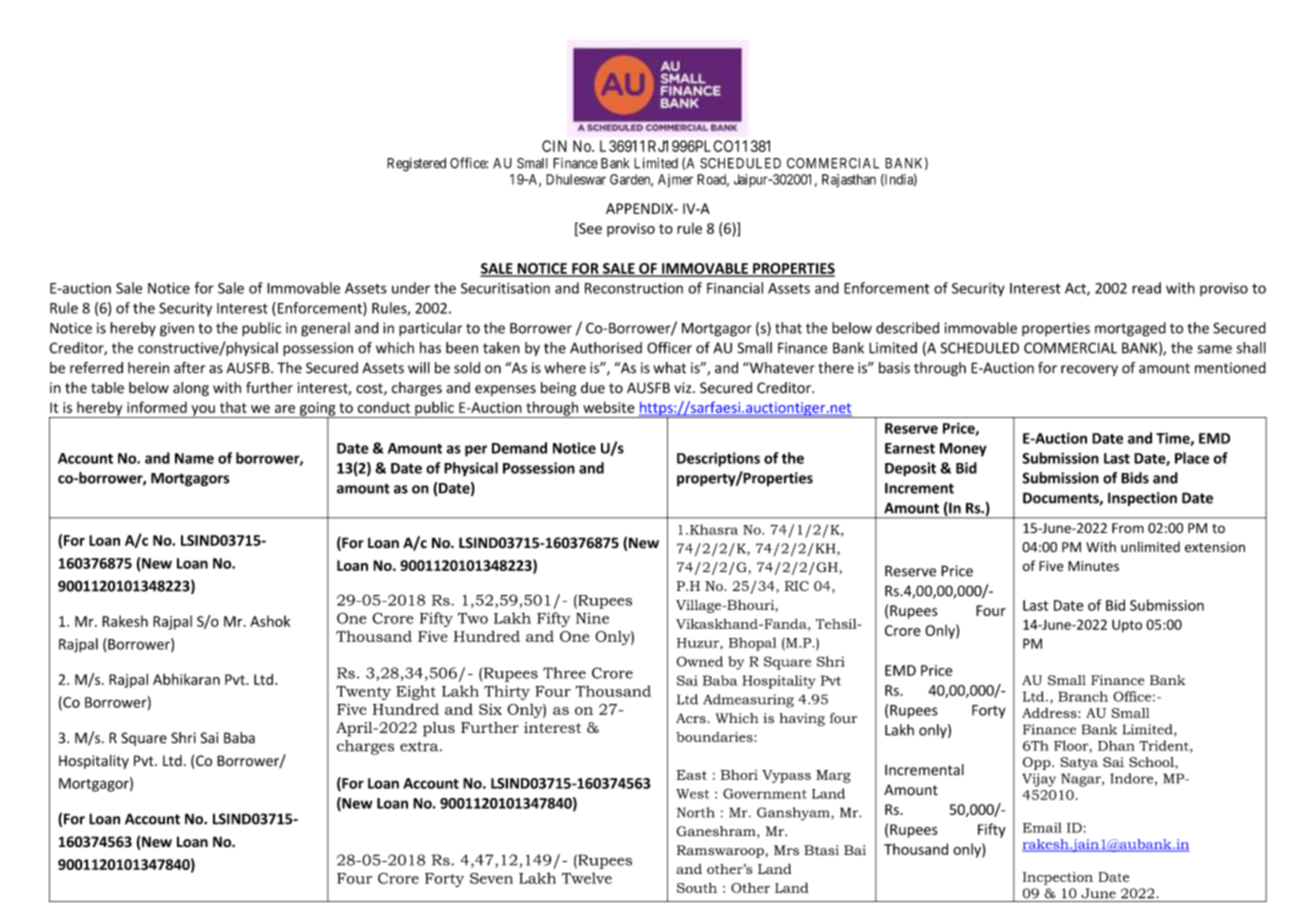 The width and height of the screenshot is (1308, 924). I want to click on Bai, so click(855, 850).
